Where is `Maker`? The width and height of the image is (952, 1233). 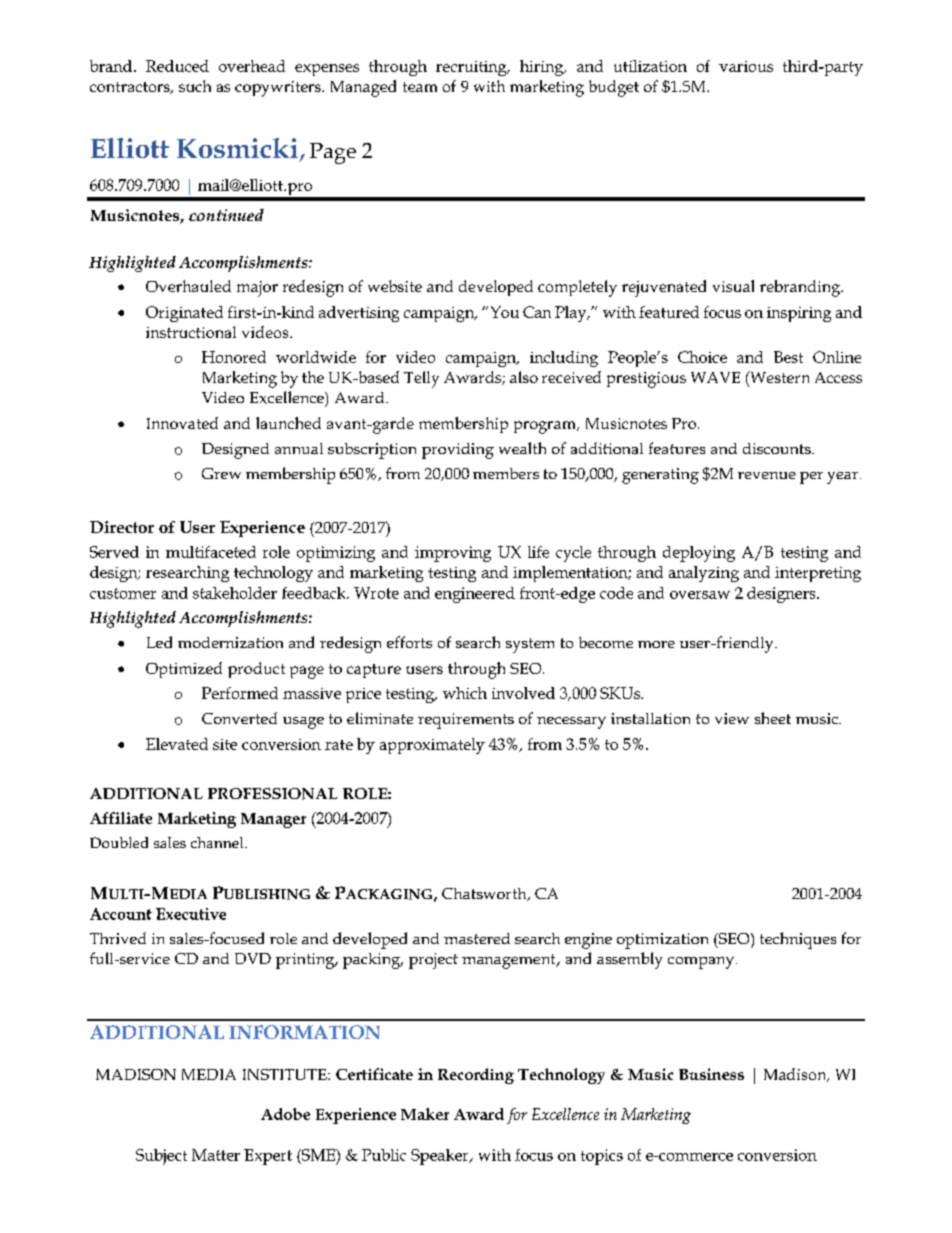 Maker is located at coordinates (425, 1114).
